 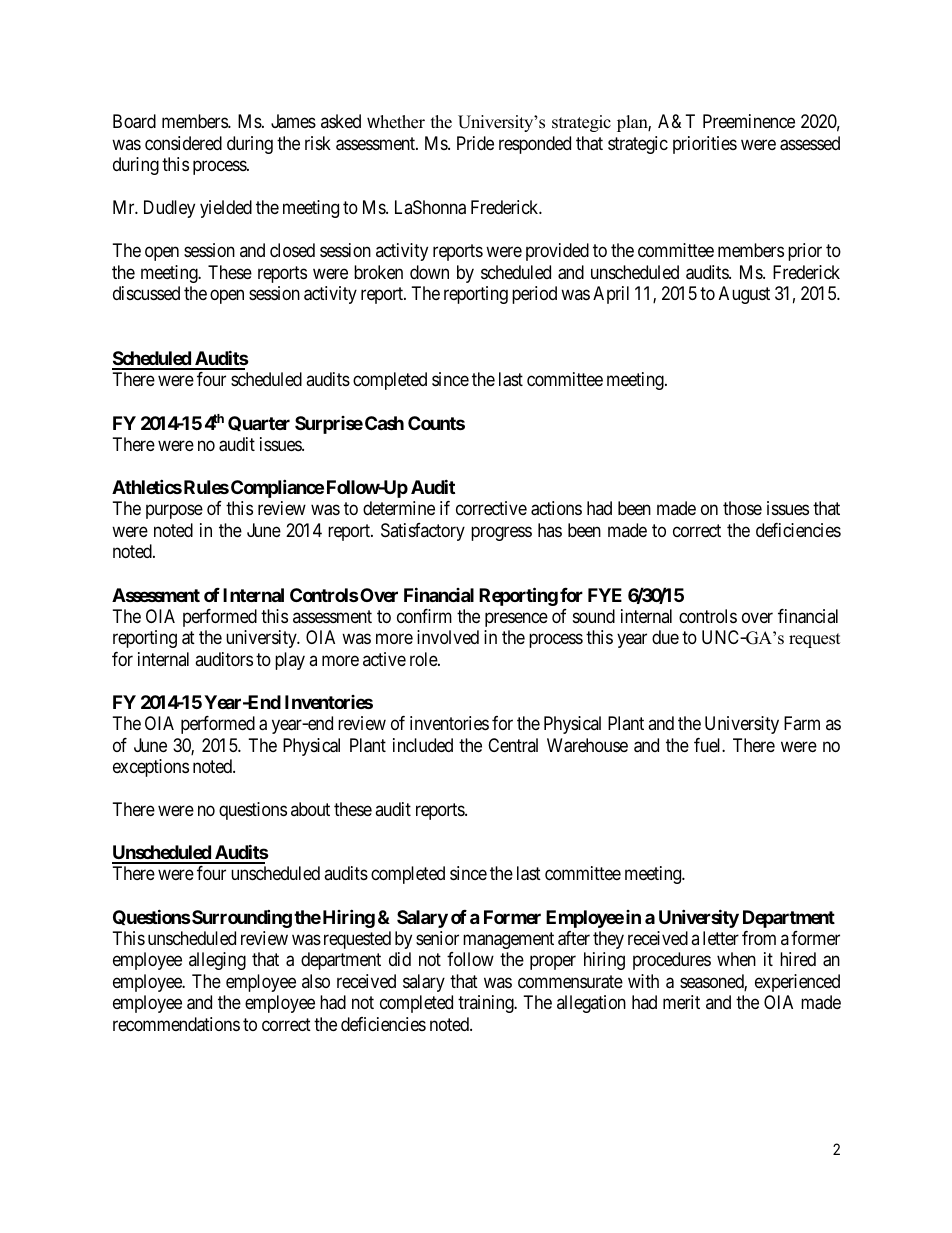 What do you see at coordinates (475, 143) in the screenshot?
I see `Pride` at bounding box center [475, 143].
